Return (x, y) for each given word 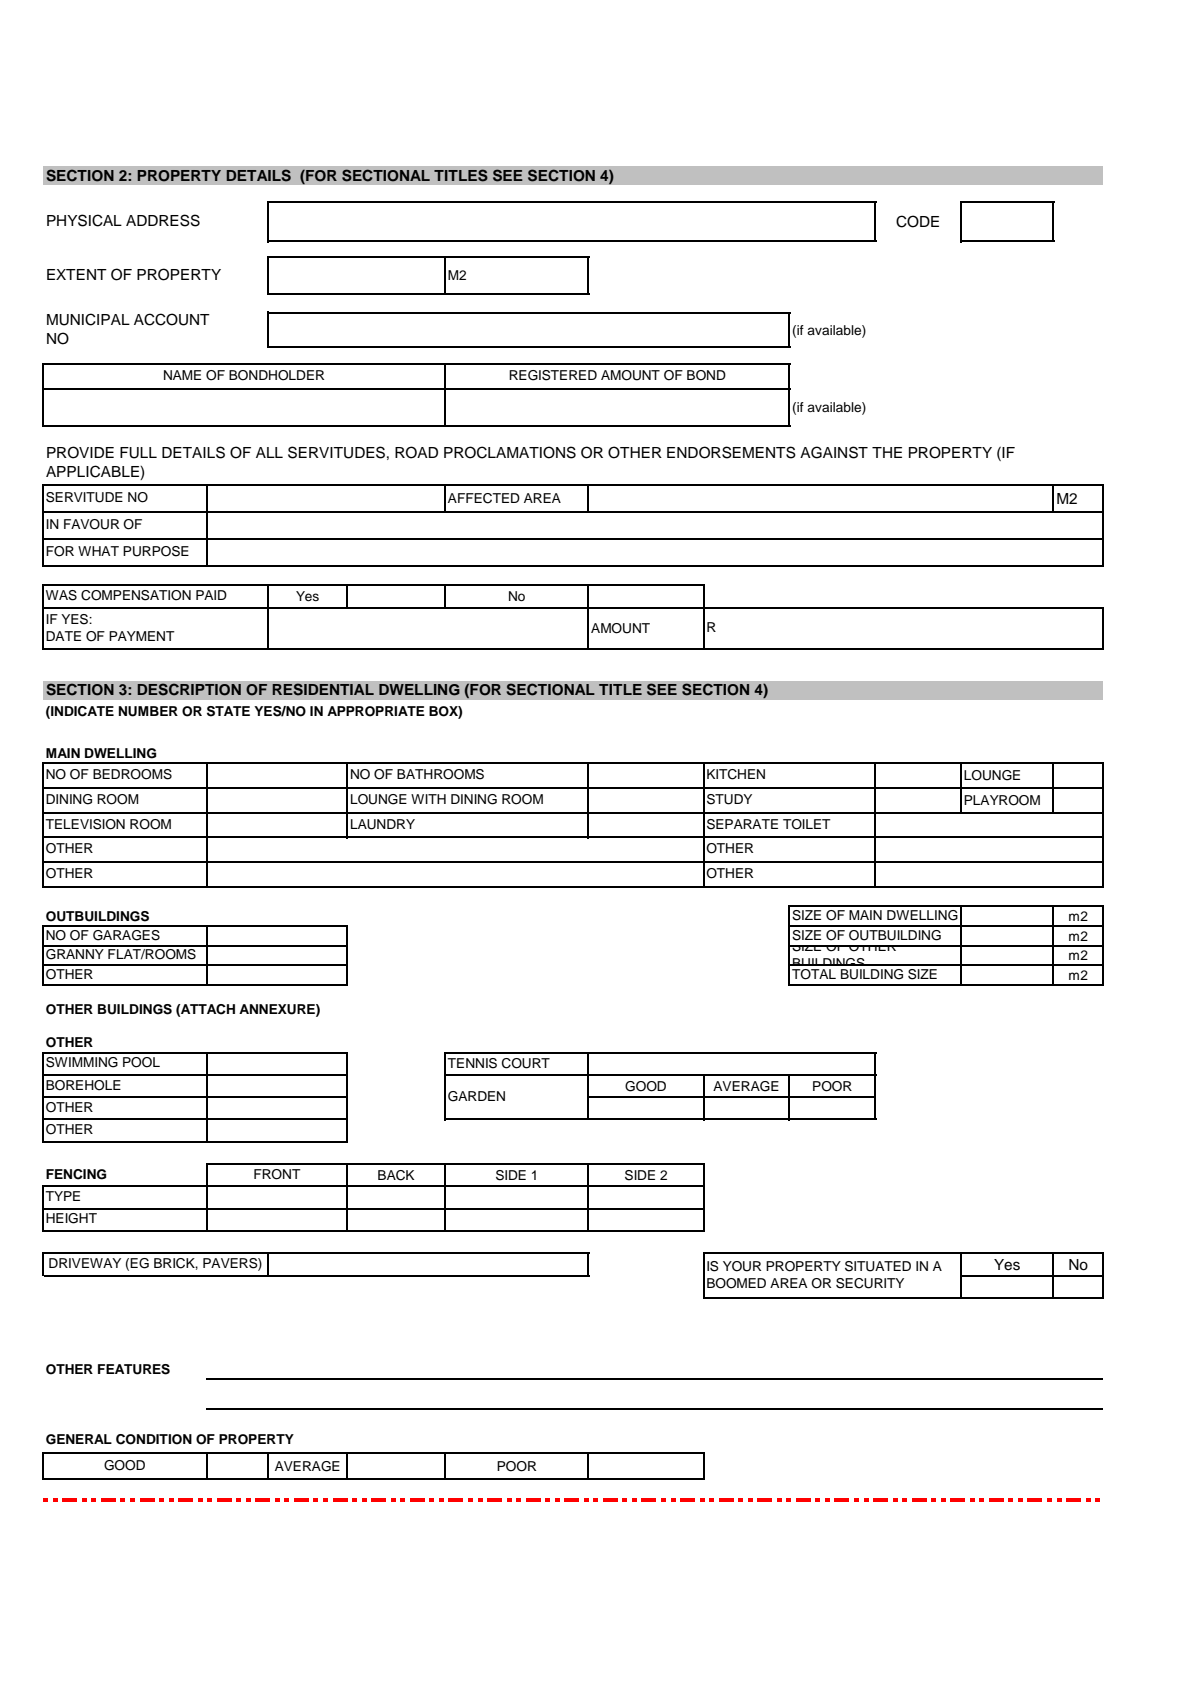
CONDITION (154, 1439)
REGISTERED (553, 375)
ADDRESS (163, 220)
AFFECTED (484, 498)
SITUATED (878, 1266)
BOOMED (736, 1283)
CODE (917, 221)
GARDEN (476, 1096)
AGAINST (834, 452)
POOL (141, 1062)
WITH (428, 799)
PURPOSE (156, 551)
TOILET (807, 824)
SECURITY (870, 1283)
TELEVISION (85, 824)
